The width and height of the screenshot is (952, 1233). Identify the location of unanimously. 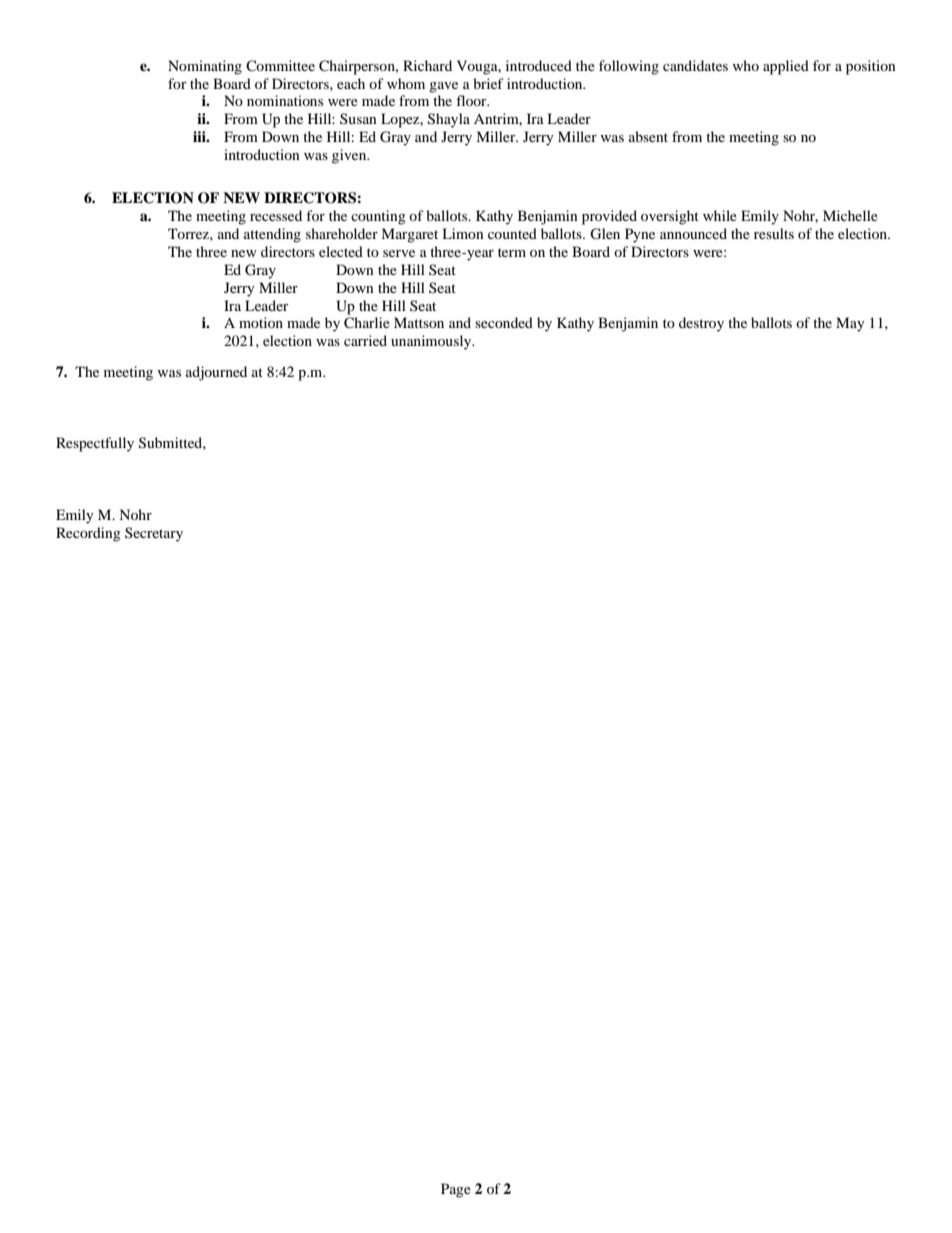
(432, 342).
